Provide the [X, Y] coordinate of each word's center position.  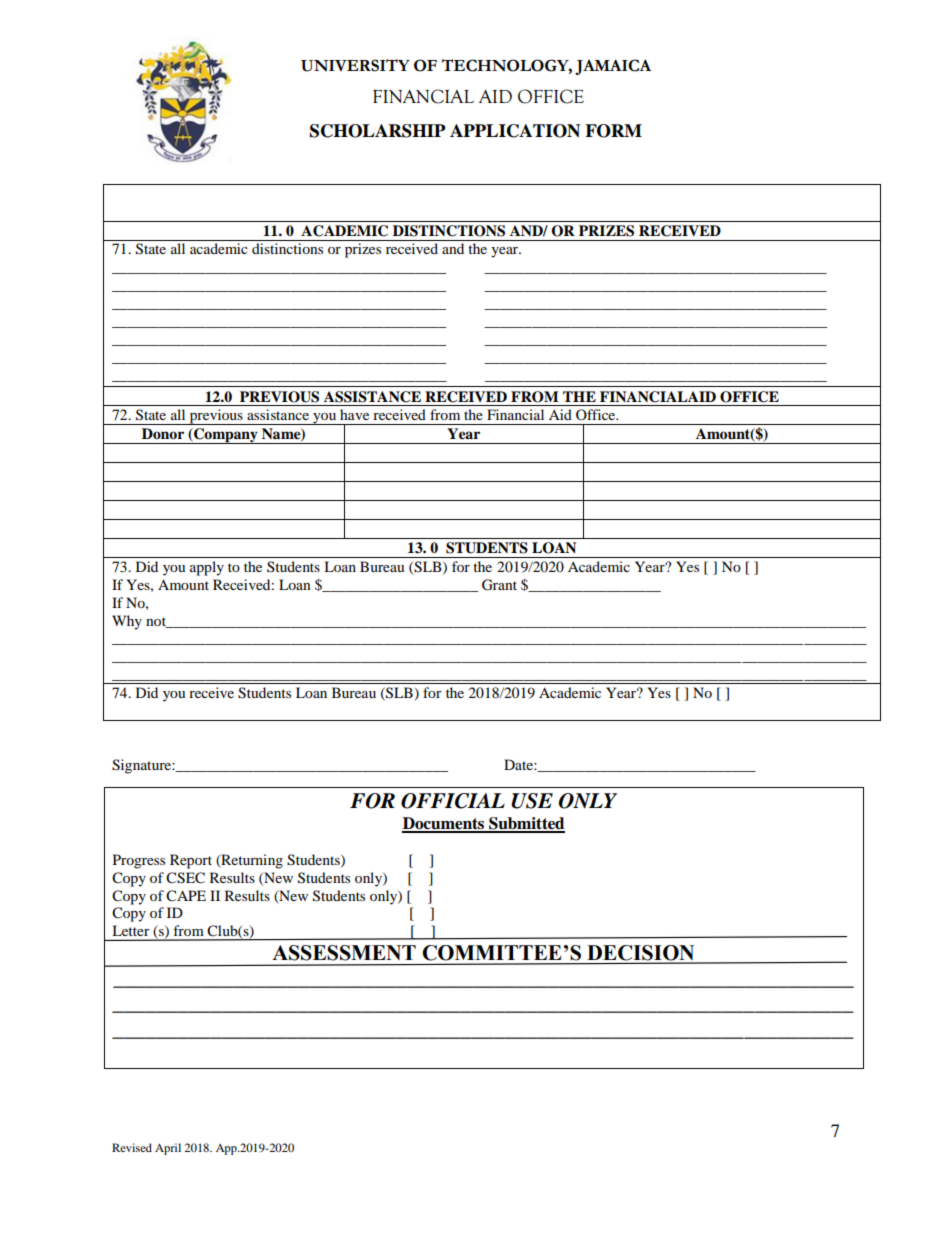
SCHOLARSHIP [378, 131]
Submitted [526, 824]
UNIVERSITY [355, 65]
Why [127, 622]
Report [191, 861]
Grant [499, 585]
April [168, 1149]
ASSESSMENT [344, 953]
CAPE [186, 896]
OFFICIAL [453, 801]
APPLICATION [515, 131]
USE [532, 801]
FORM [613, 131]
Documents [444, 824]
